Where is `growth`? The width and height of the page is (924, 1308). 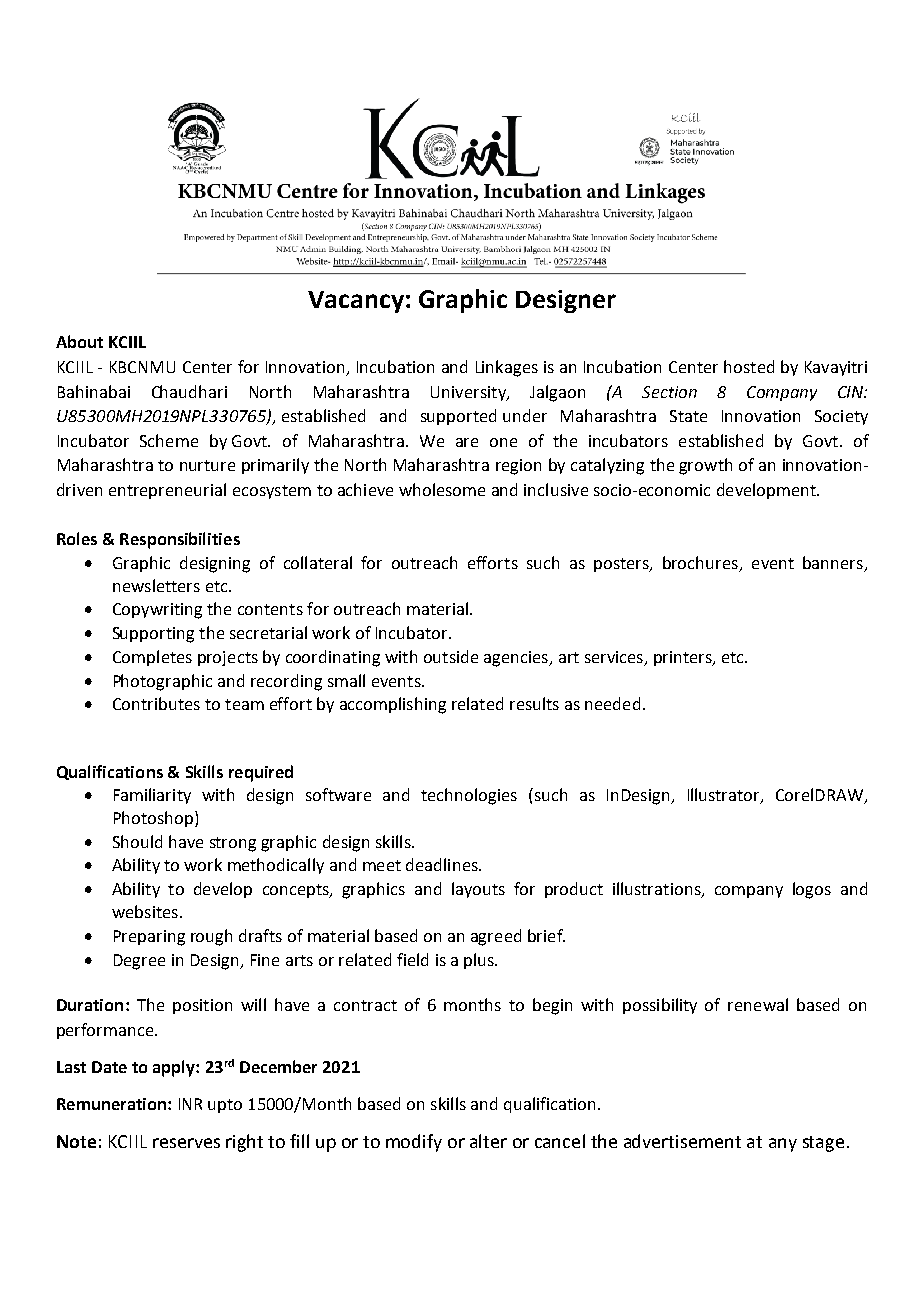 growth is located at coordinates (705, 466).
